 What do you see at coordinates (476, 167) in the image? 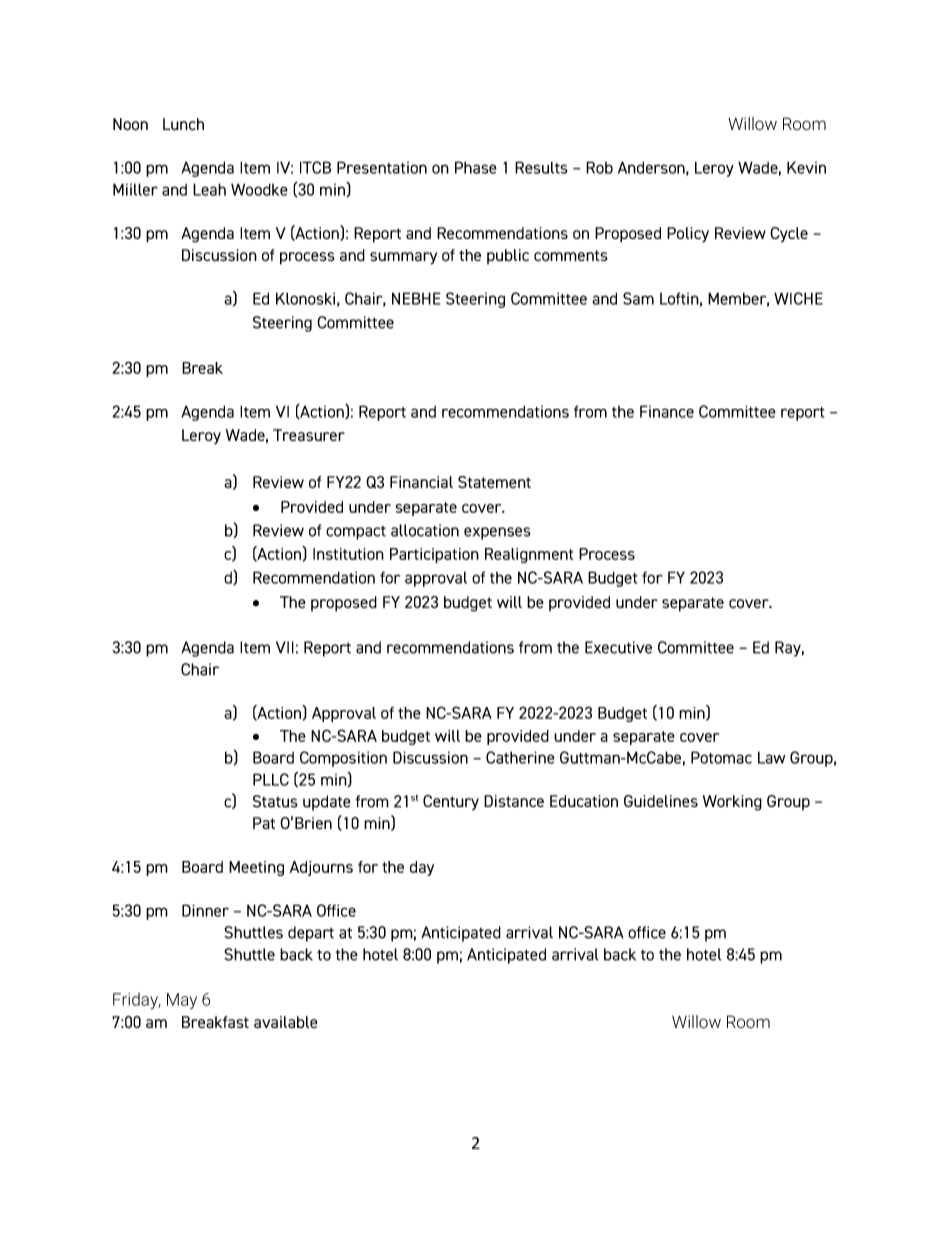
I see `Phase` at bounding box center [476, 167].
